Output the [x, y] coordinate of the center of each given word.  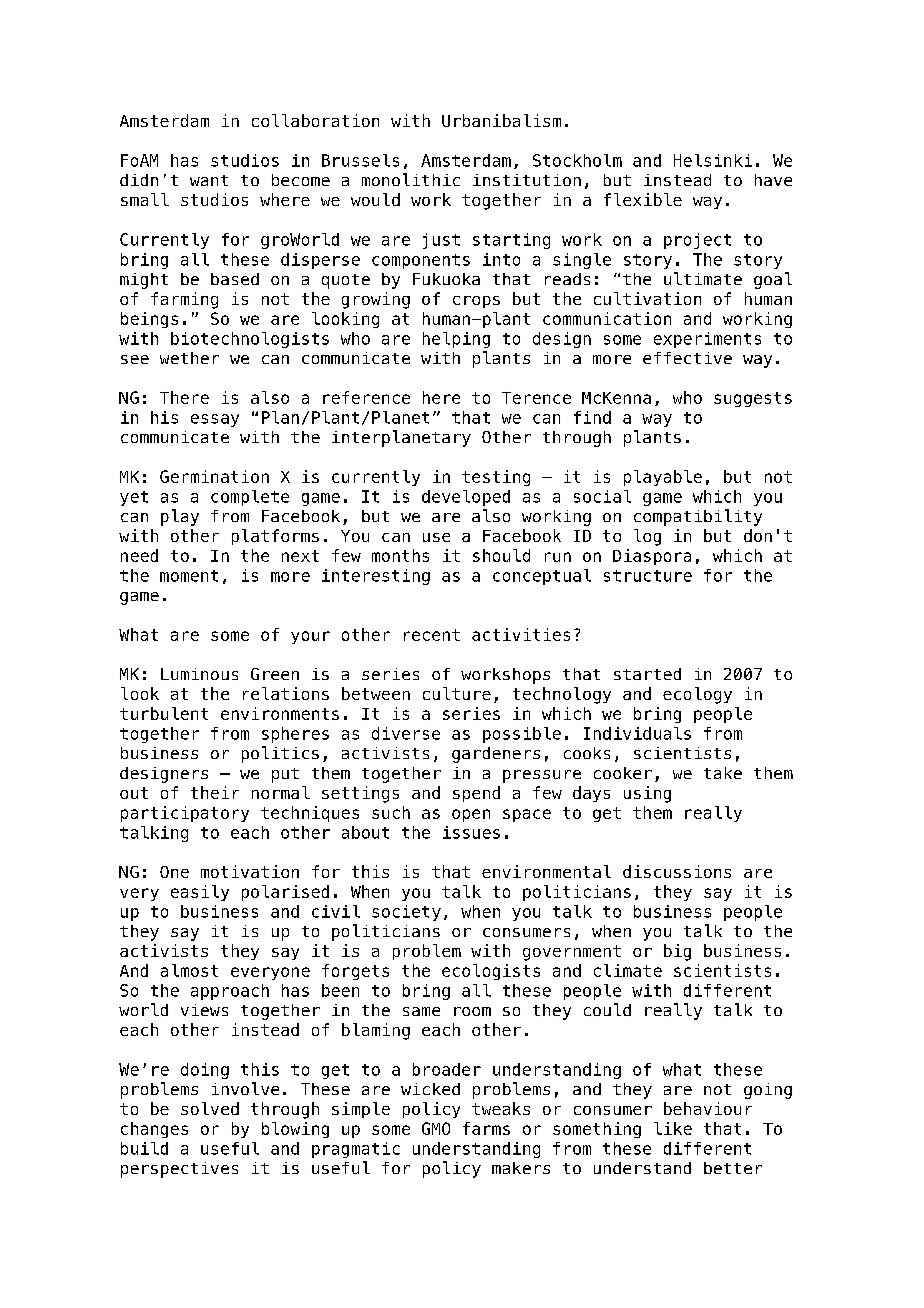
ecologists [491, 972]
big [677, 952]
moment [189, 576]
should [501, 555]
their [215, 792]
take [723, 773]
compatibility [698, 517]
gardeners [496, 755]
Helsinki [713, 160]
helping [456, 340]
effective [687, 358]
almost [189, 970]
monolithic [411, 179]
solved [210, 1108]
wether [189, 358]
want [209, 180]
